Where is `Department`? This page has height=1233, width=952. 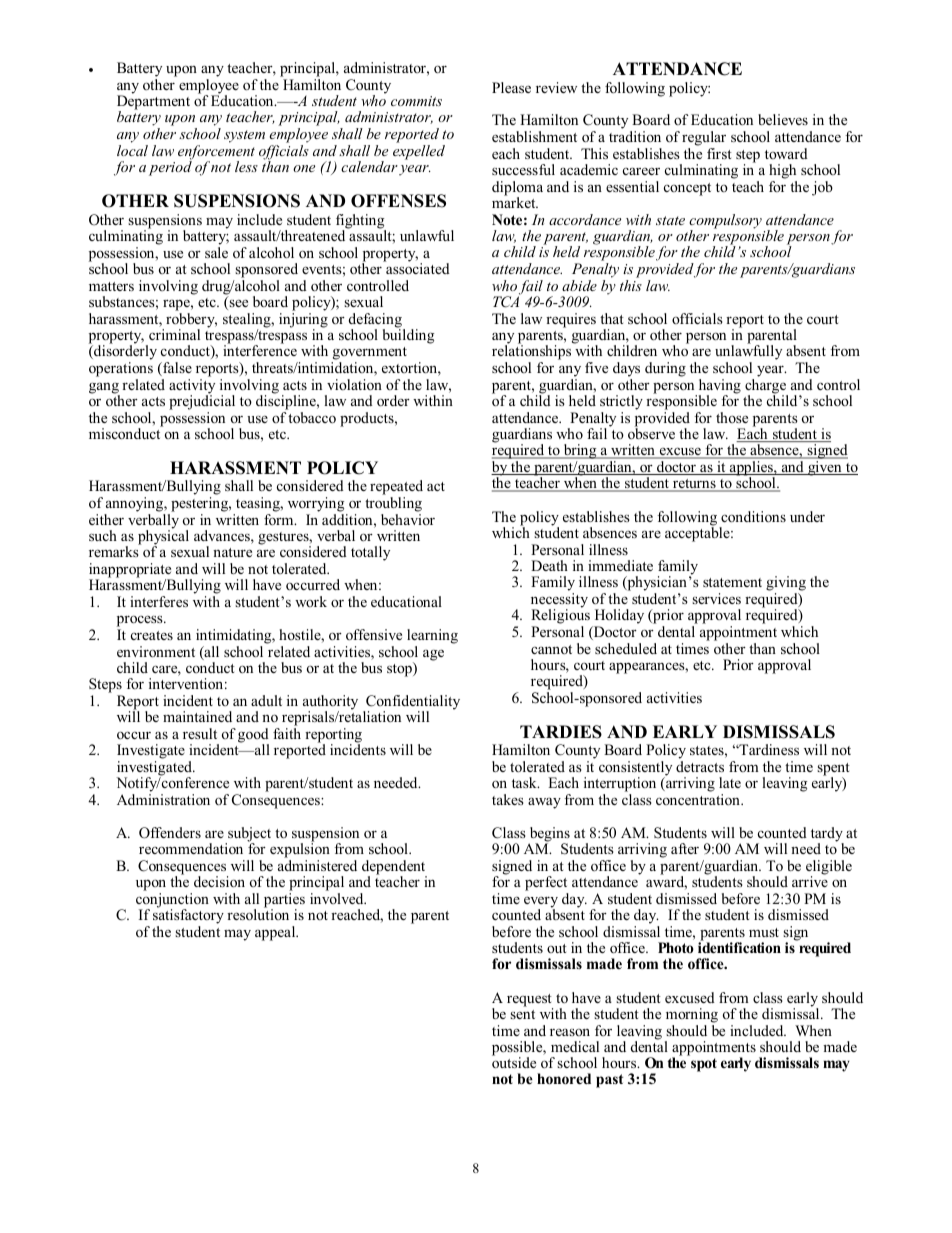
Department is located at coordinates (153, 103).
